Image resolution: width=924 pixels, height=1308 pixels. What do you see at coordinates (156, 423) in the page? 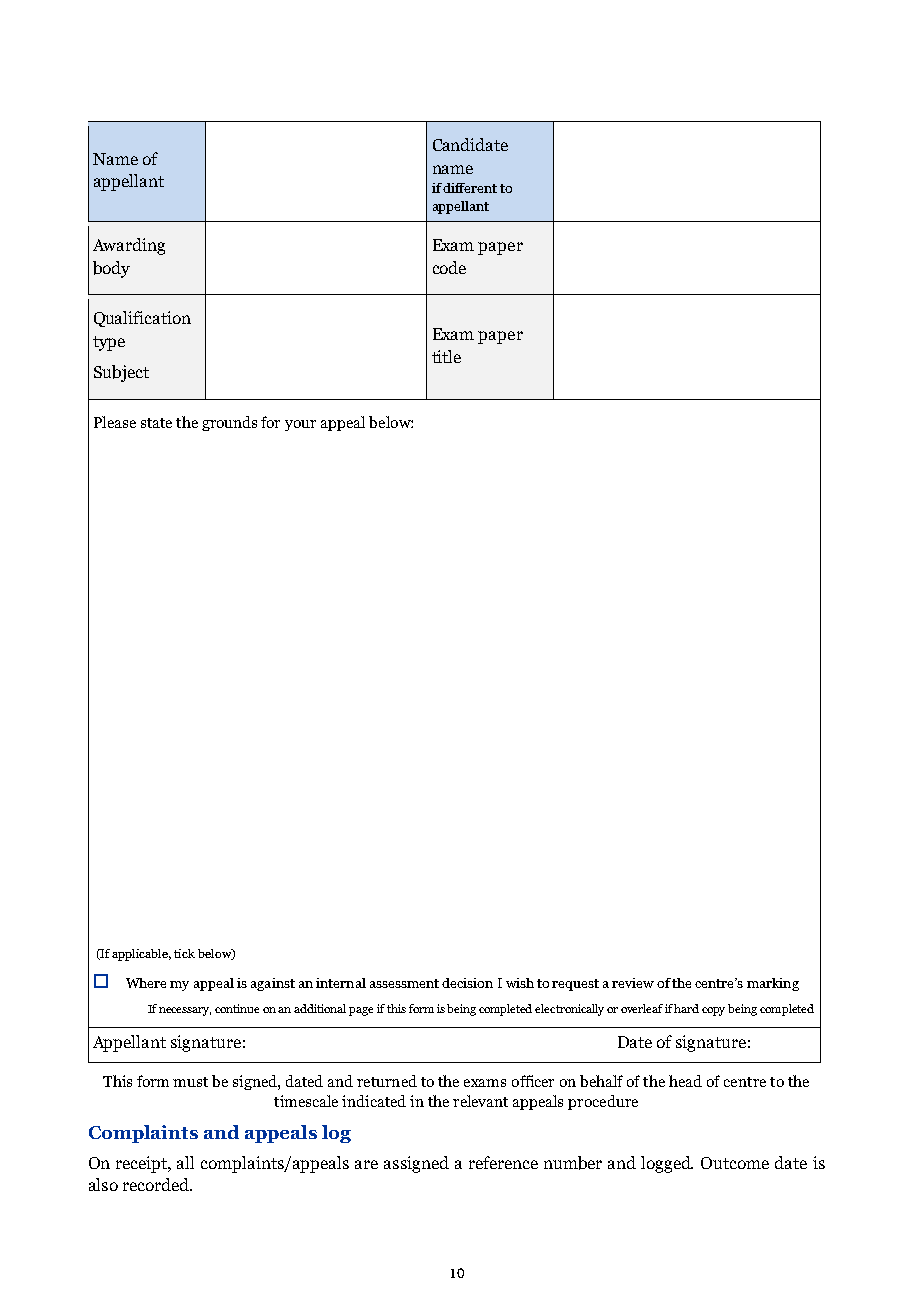
I see `state` at bounding box center [156, 423].
